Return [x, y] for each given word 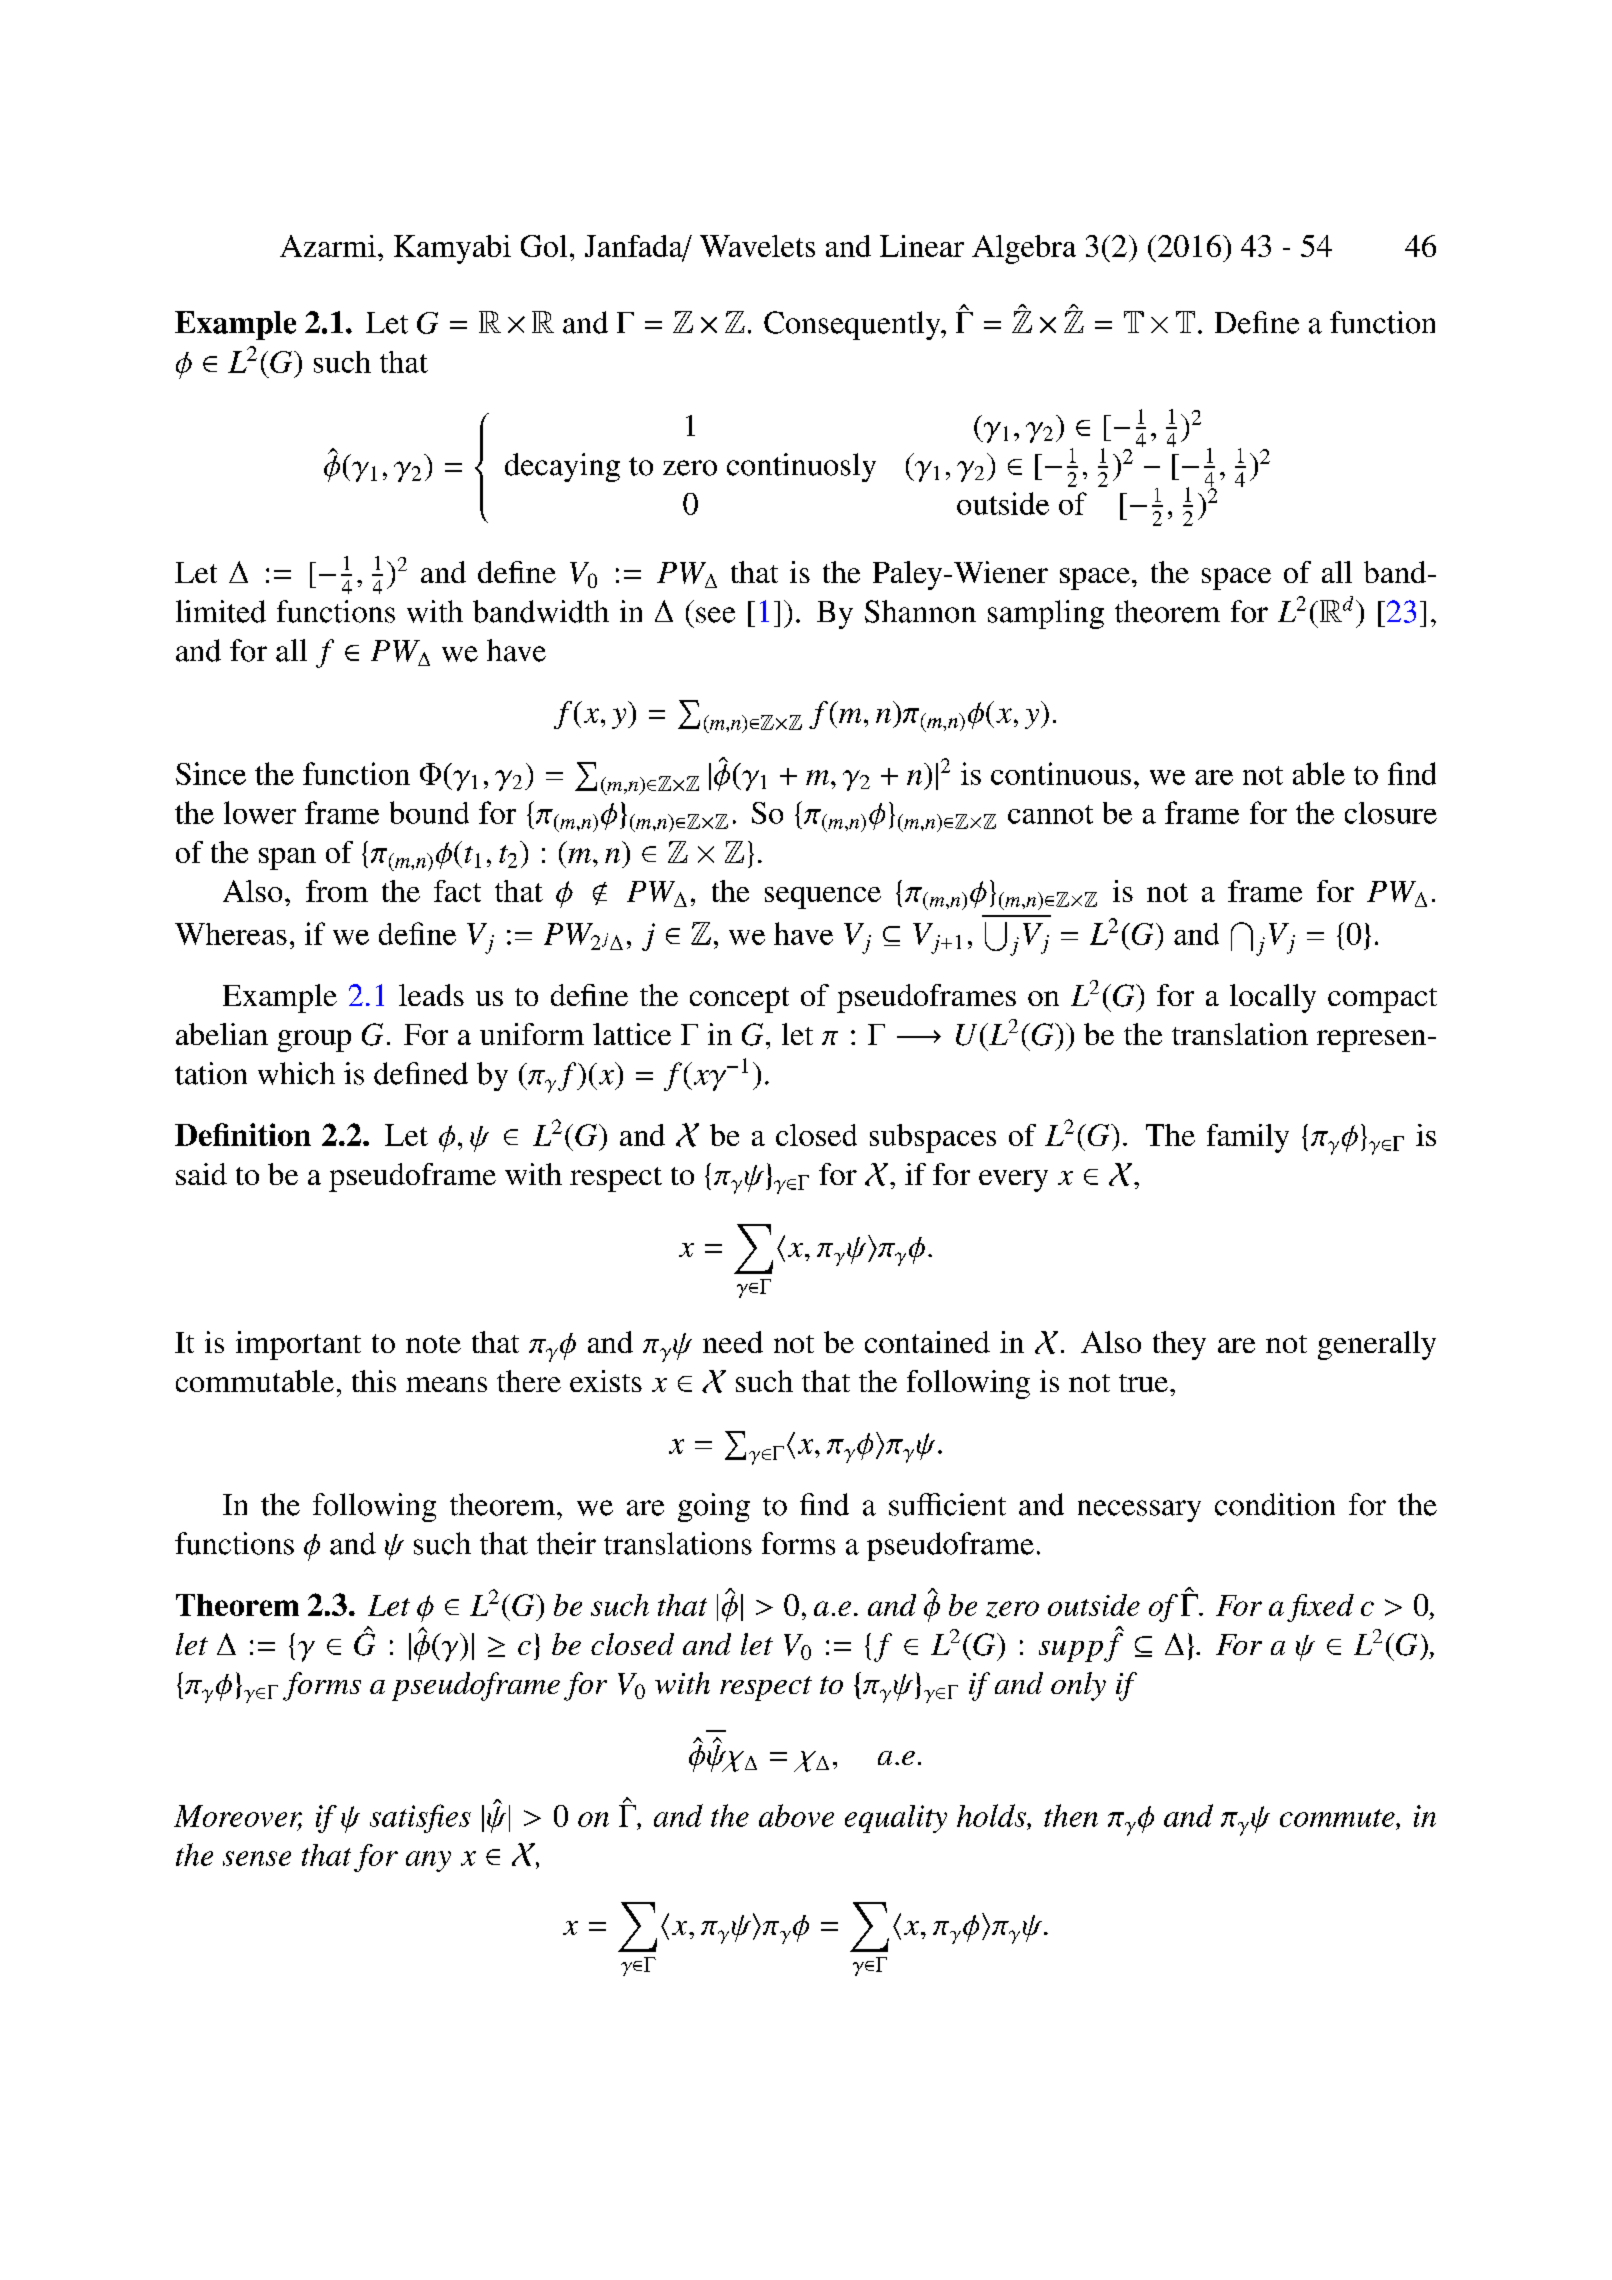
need [733, 1342]
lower [260, 812]
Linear [922, 246]
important [298, 1345]
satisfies [420, 1818]
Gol [544, 246]
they [1179, 1345]
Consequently [853, 325]
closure [1391, 813]
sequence [823, 898]
